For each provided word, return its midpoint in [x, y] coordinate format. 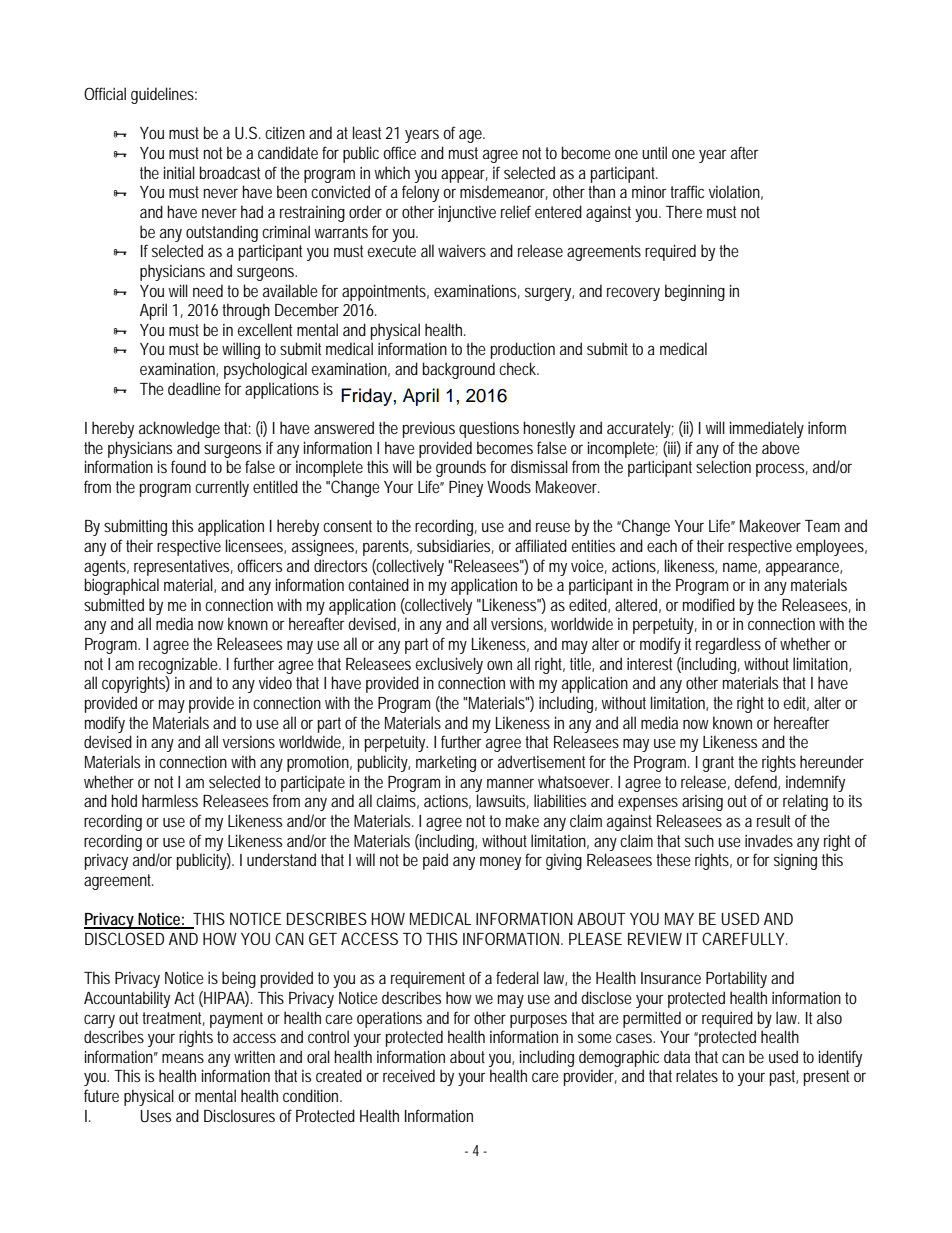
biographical [122, 586]
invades [769, 840]
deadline [194, 388]
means [183, 1058]
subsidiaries [455, 546]
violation [736, 192]
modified [709, 604]
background [459, 370]
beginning [695, 292]
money [500, 863]
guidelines [164, 95]
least [367, 132]
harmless [170, 800]
